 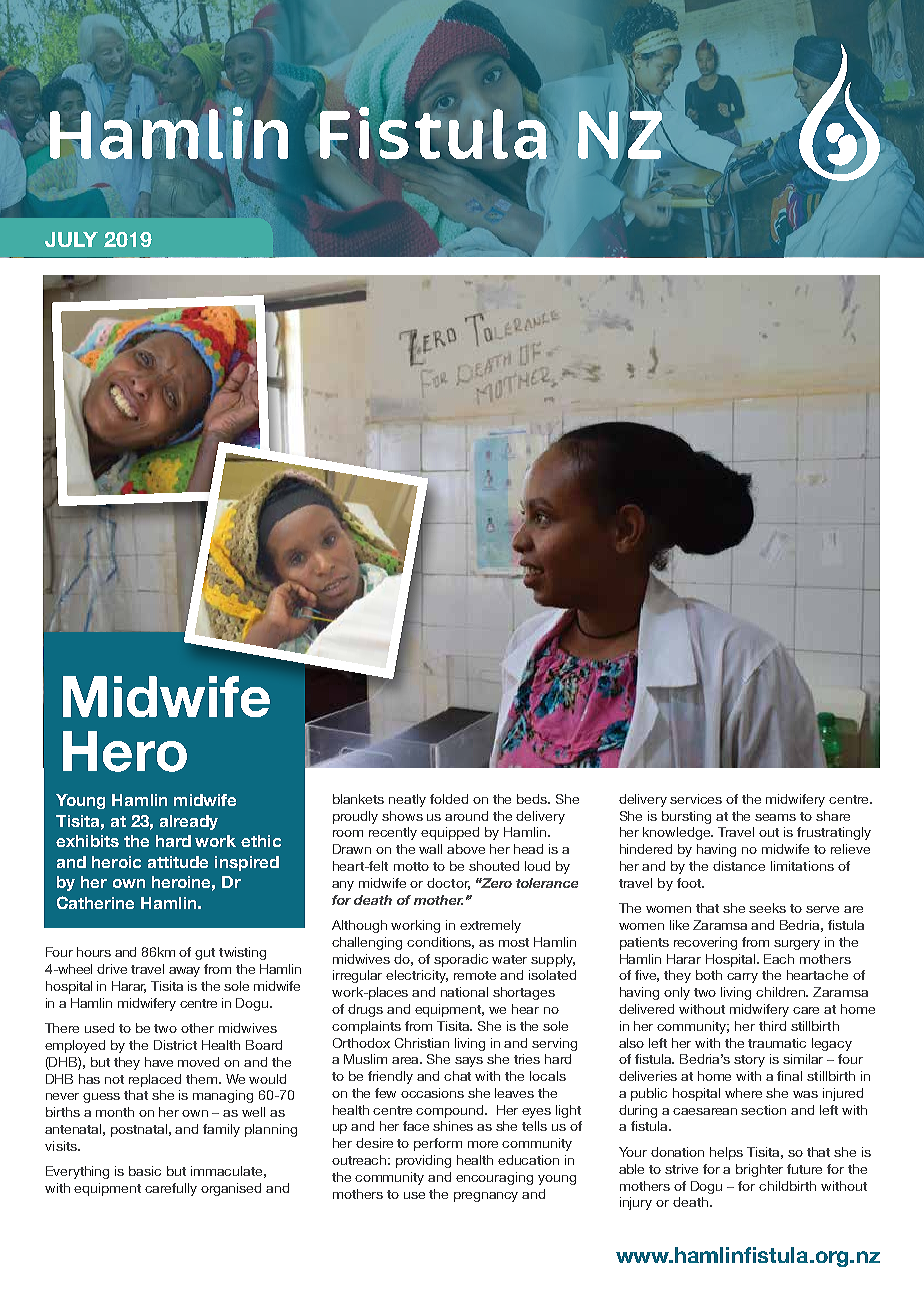 I want to click on JULY, so click(x=71, y=239).
